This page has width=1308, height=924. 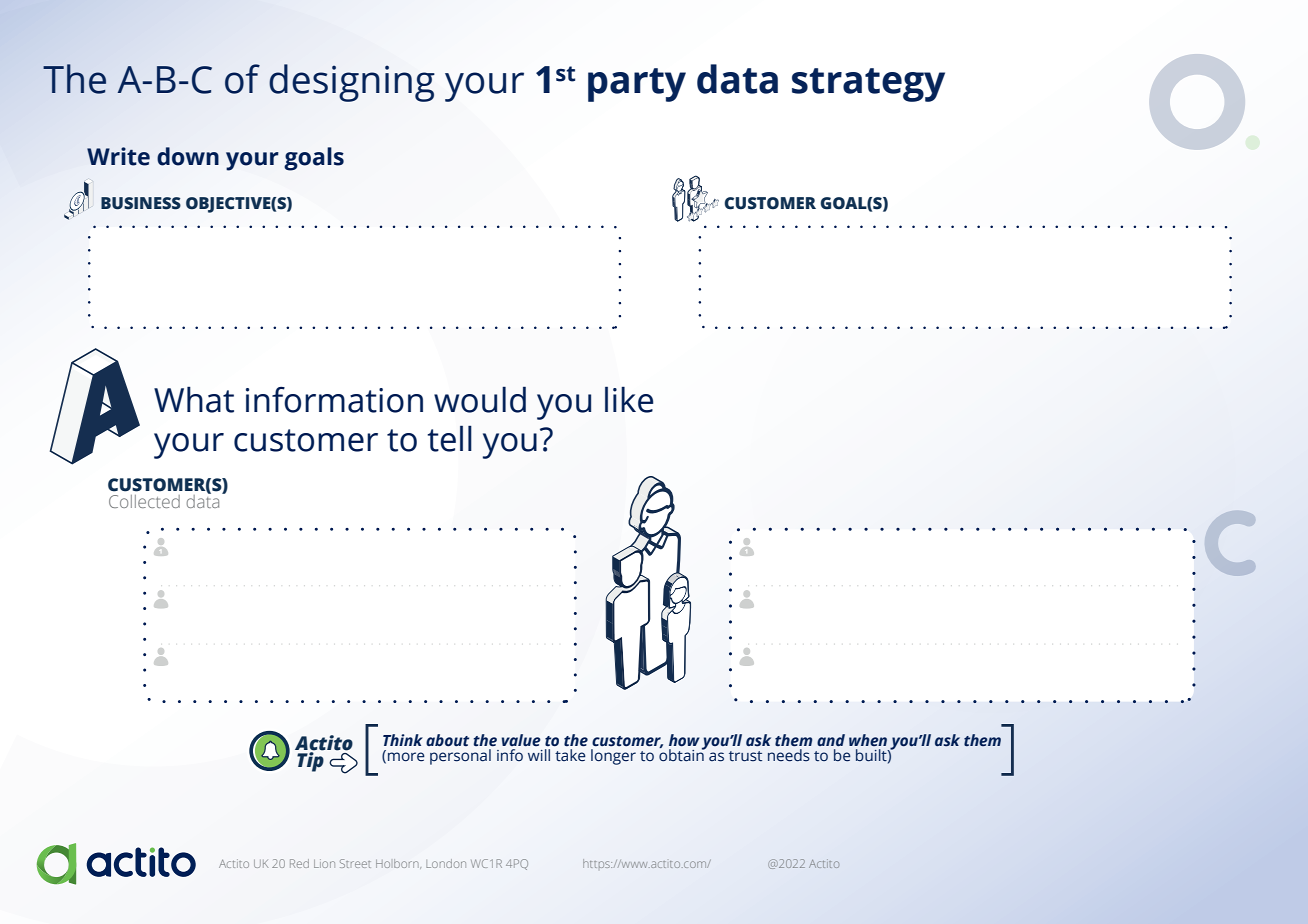 I want to click on down, so click(x=188, y=156).
